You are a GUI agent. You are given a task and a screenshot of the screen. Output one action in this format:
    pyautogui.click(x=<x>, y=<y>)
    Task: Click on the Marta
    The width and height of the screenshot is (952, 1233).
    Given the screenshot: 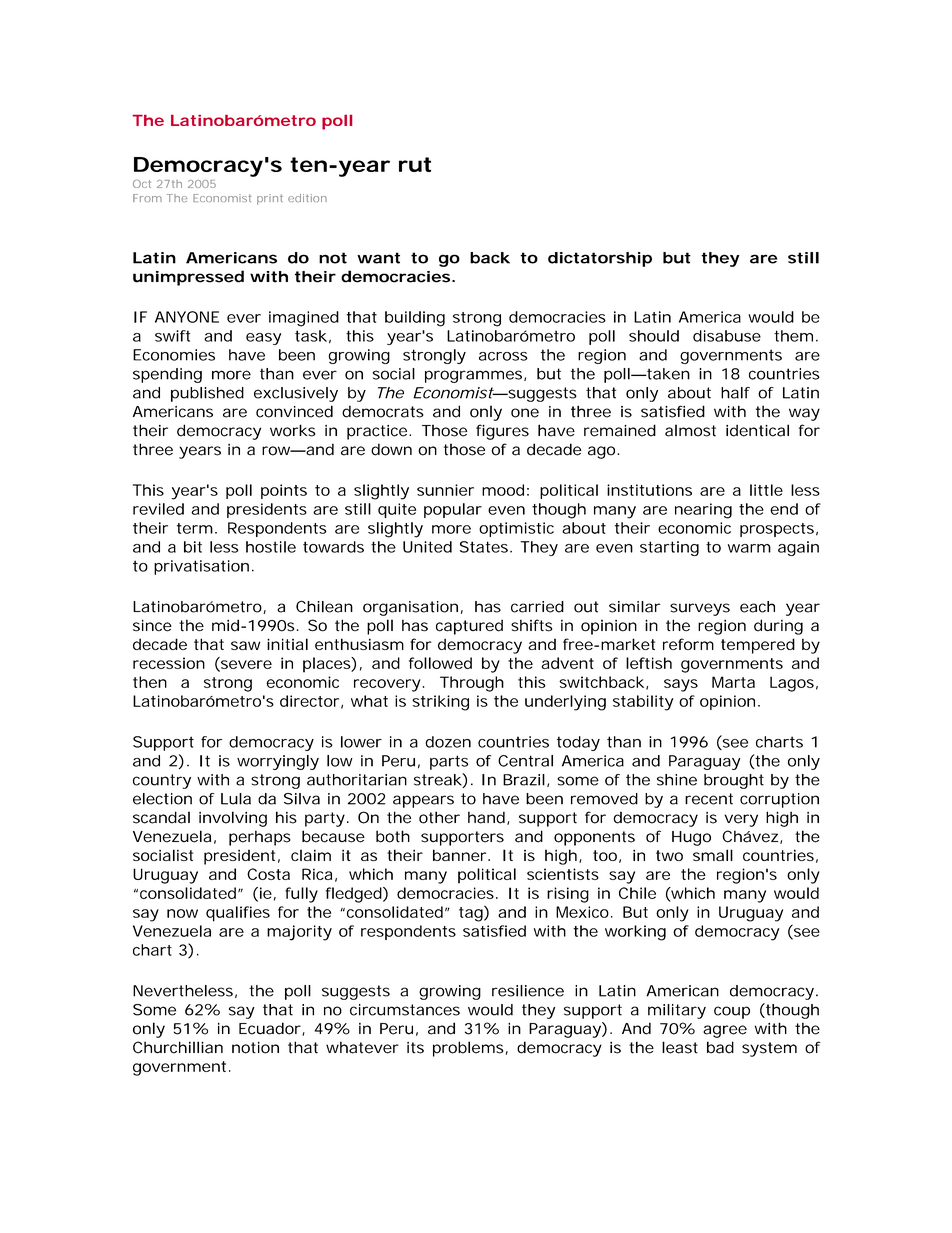 What is the action you would take?
    pyautogui.click(x=733, y=682)
